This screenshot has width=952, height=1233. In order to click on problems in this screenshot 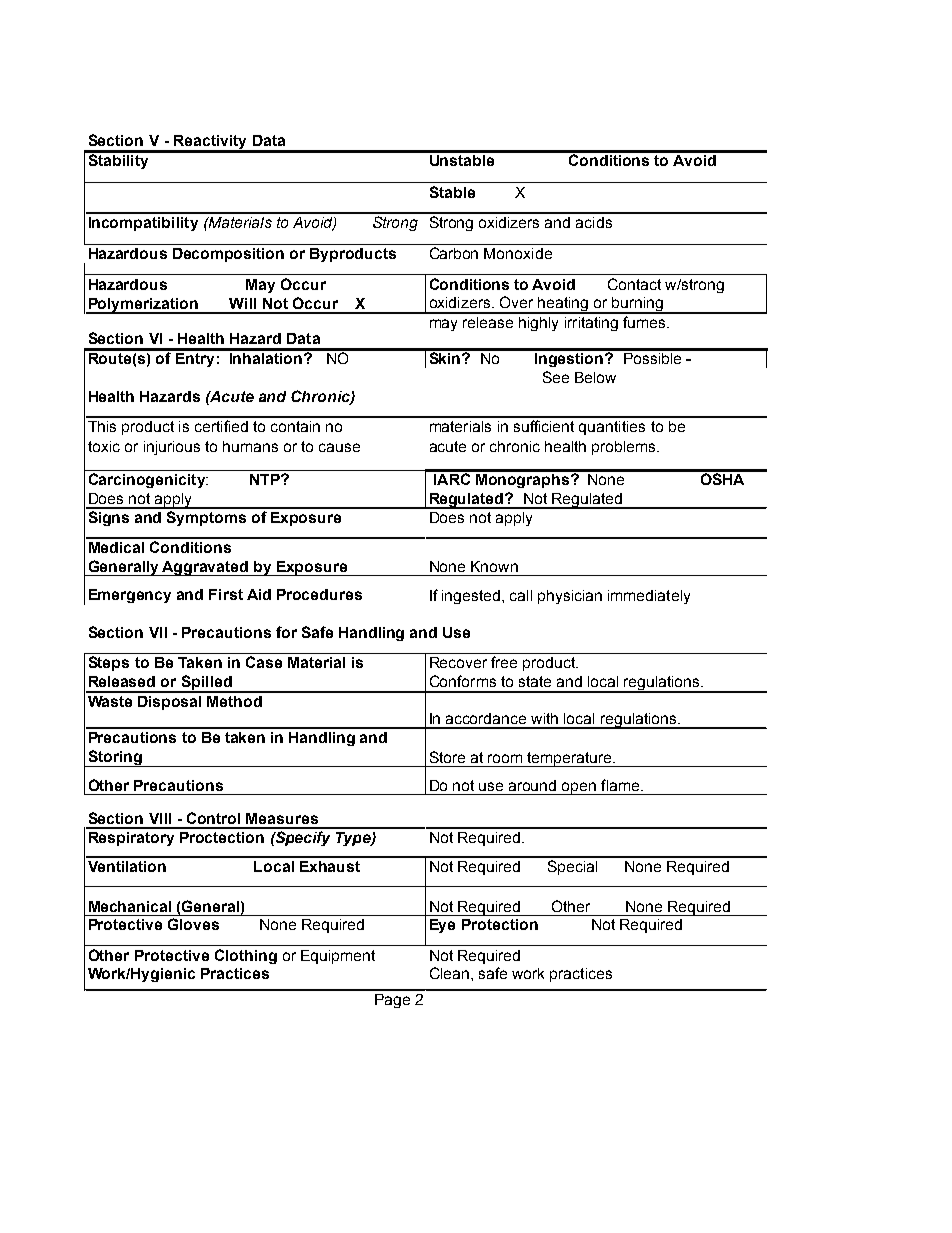, I will do `click(625, 448)`.
